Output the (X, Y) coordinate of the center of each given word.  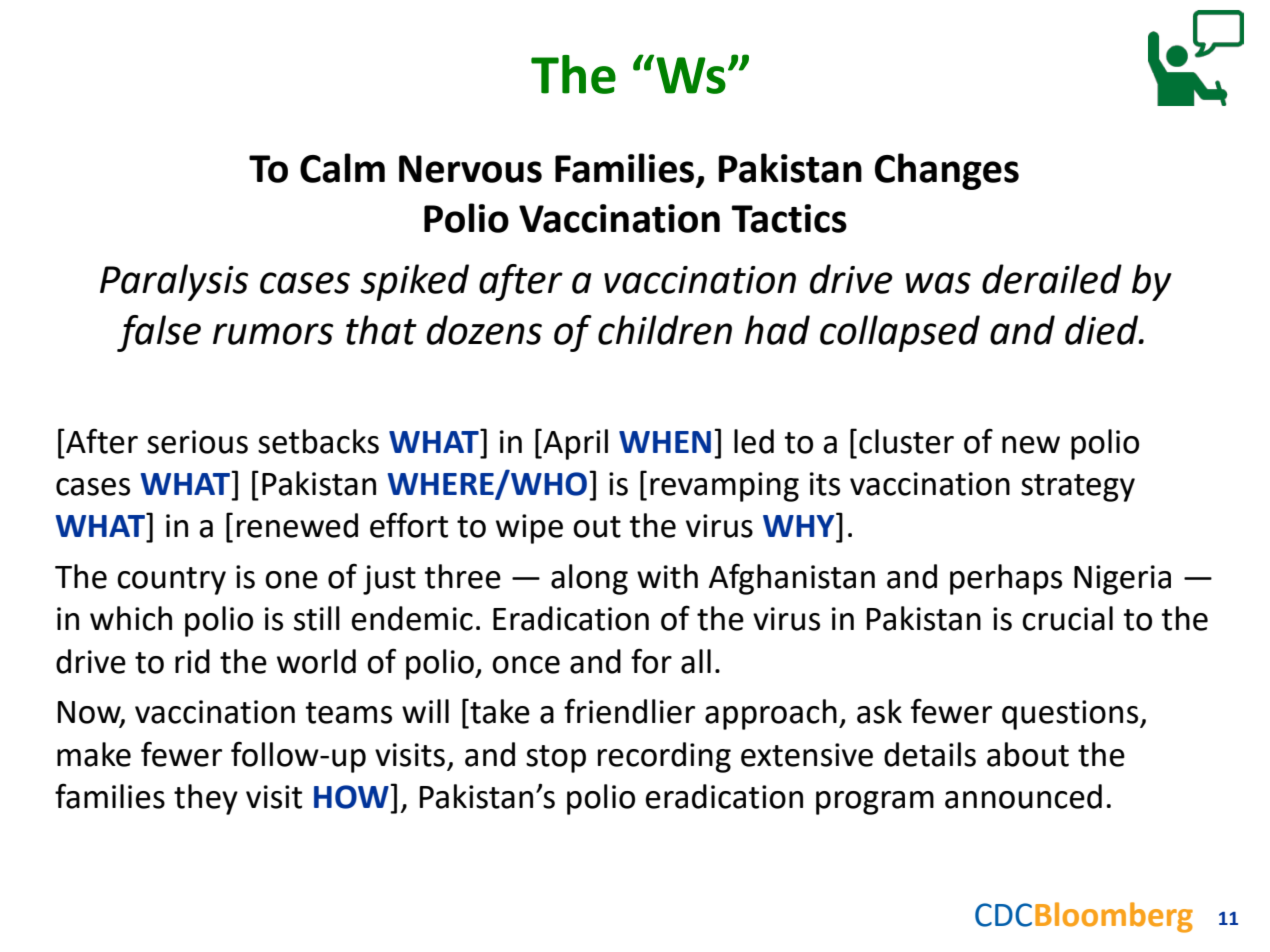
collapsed (900, 333)
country (171, 581)
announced (1023, 796)
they (206, 799)
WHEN (665, 442)
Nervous (470, 169)
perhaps (1006, 579)
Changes (947, 171)
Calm (342, 168)
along (589, 579)
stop (556, 759)
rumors (273, 334)
